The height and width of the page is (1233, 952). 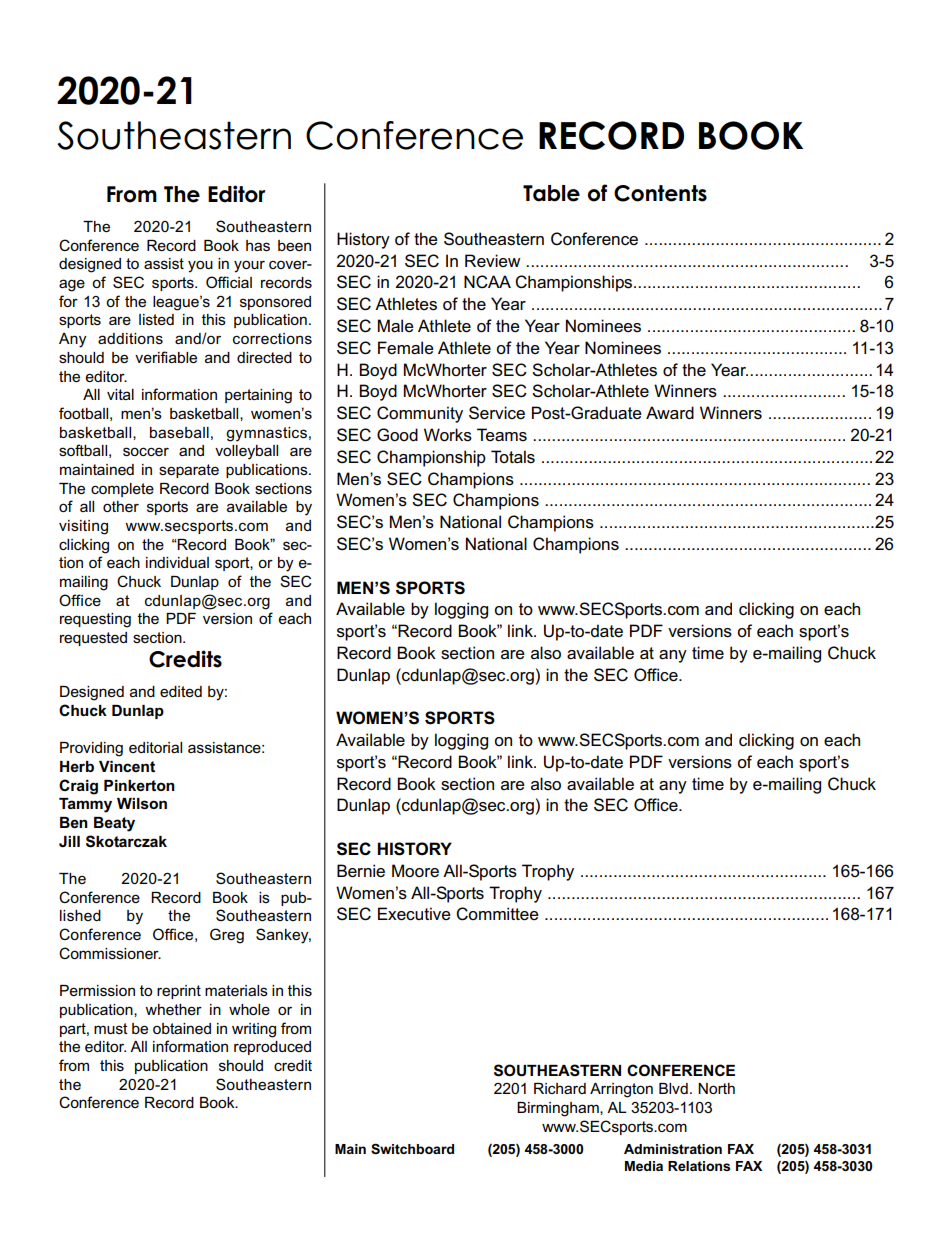 I want to click on obtained, so click(x=182, y=1028).
